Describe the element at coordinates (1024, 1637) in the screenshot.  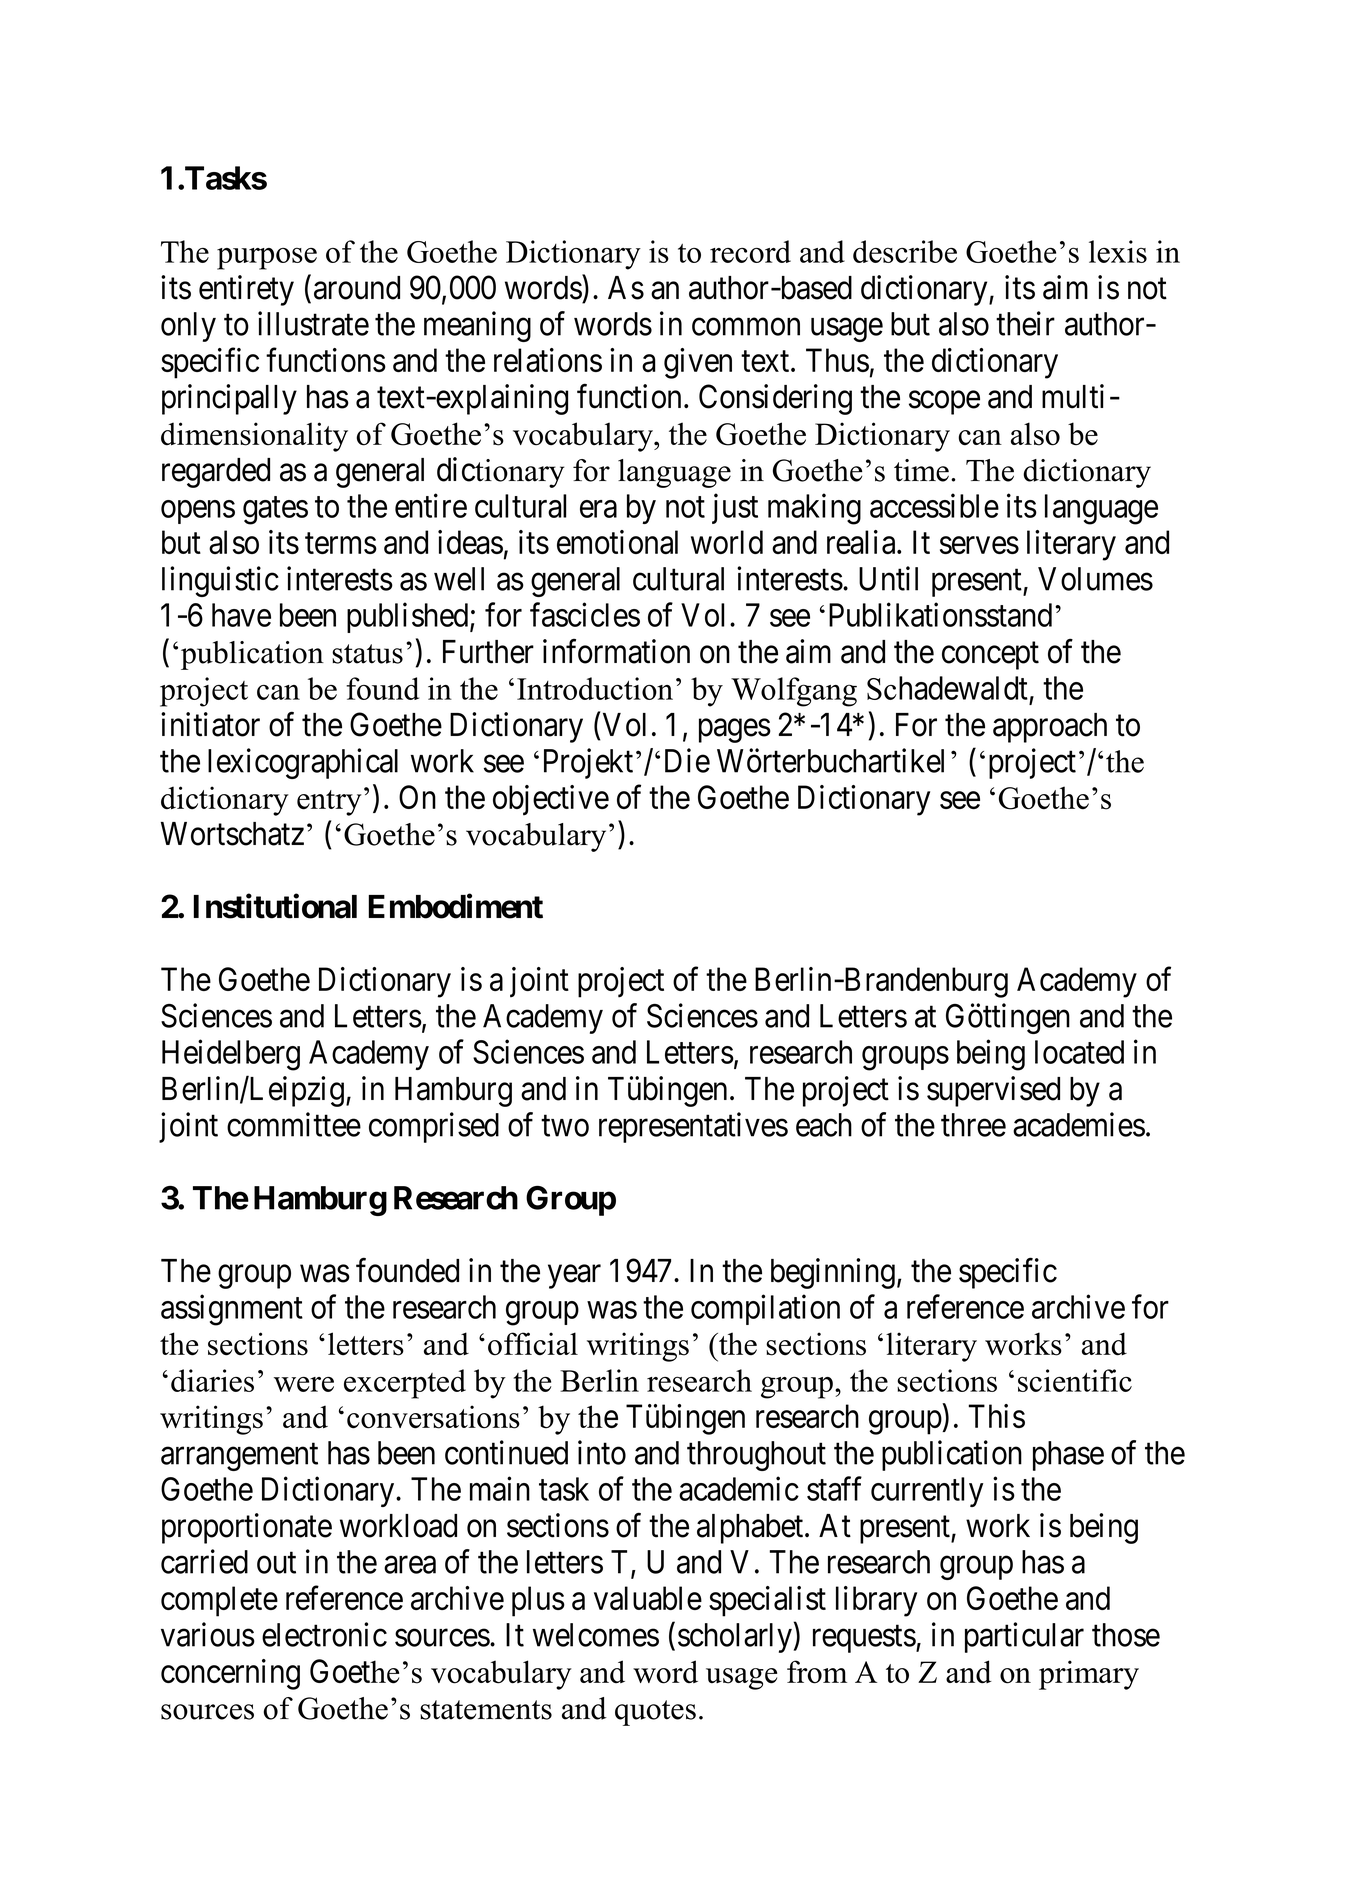
I see `particular` at that location.
